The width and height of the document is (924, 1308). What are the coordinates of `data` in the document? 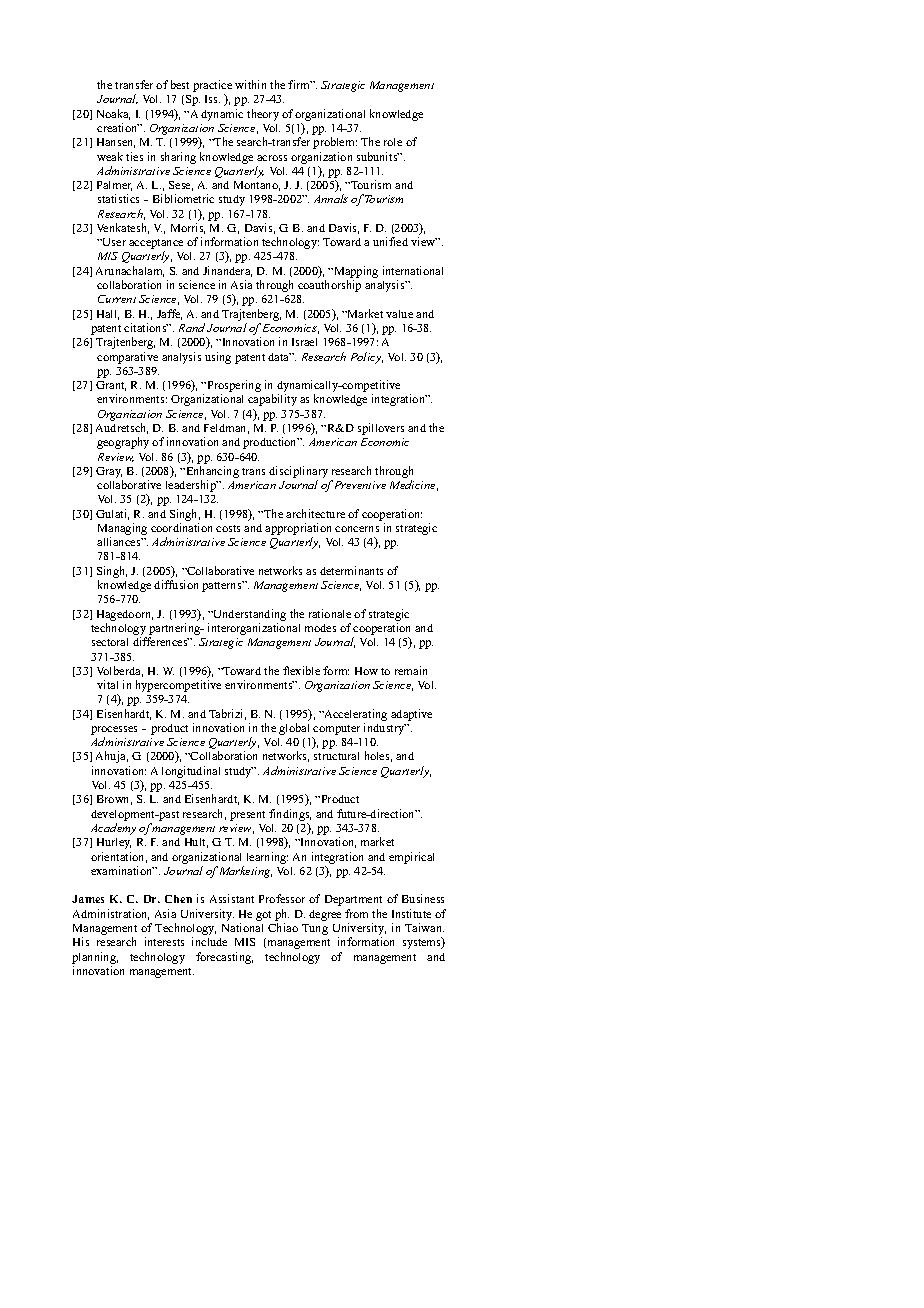 It's located at (279, 357).
